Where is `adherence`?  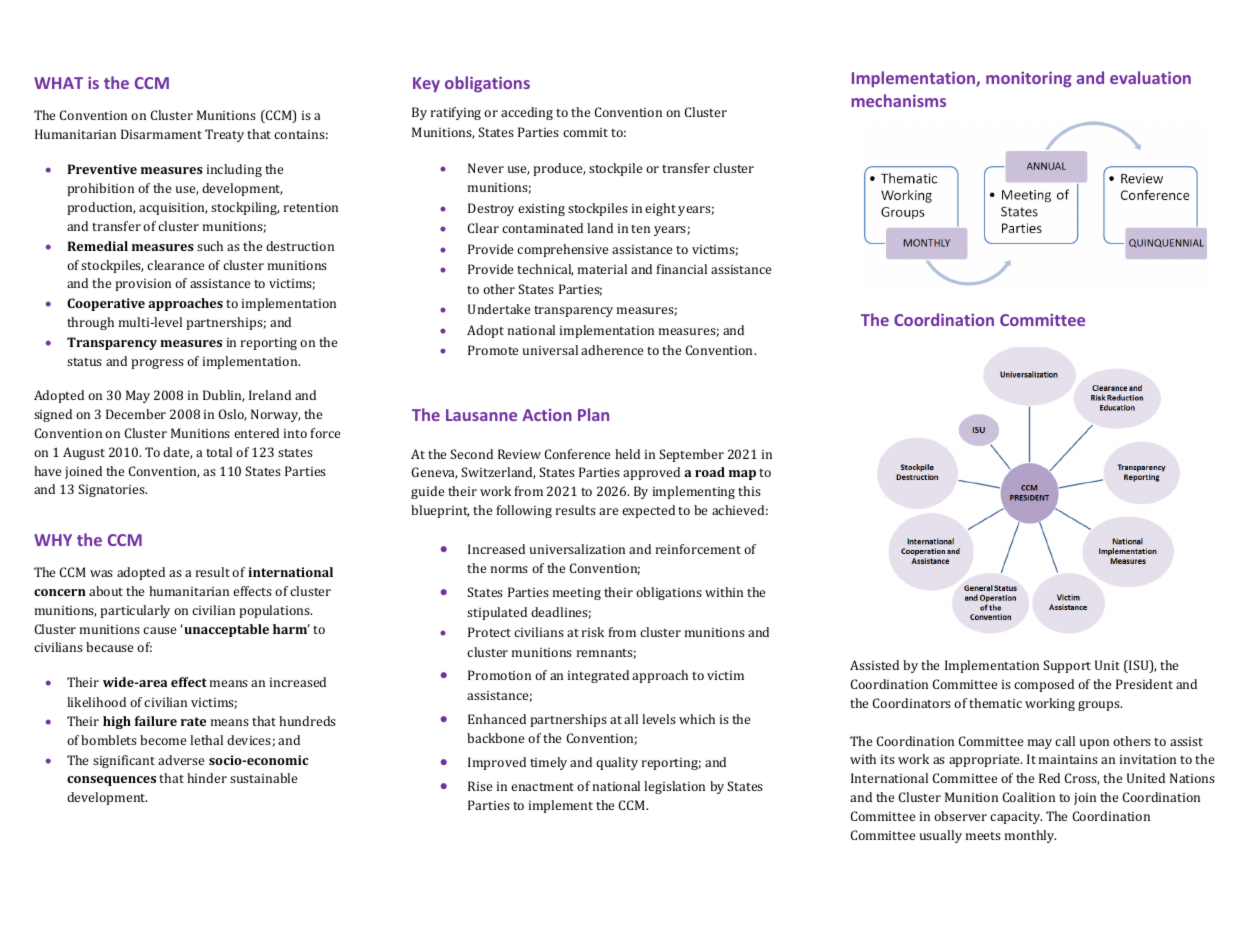
adherence is located at coordinates (612, 350).
